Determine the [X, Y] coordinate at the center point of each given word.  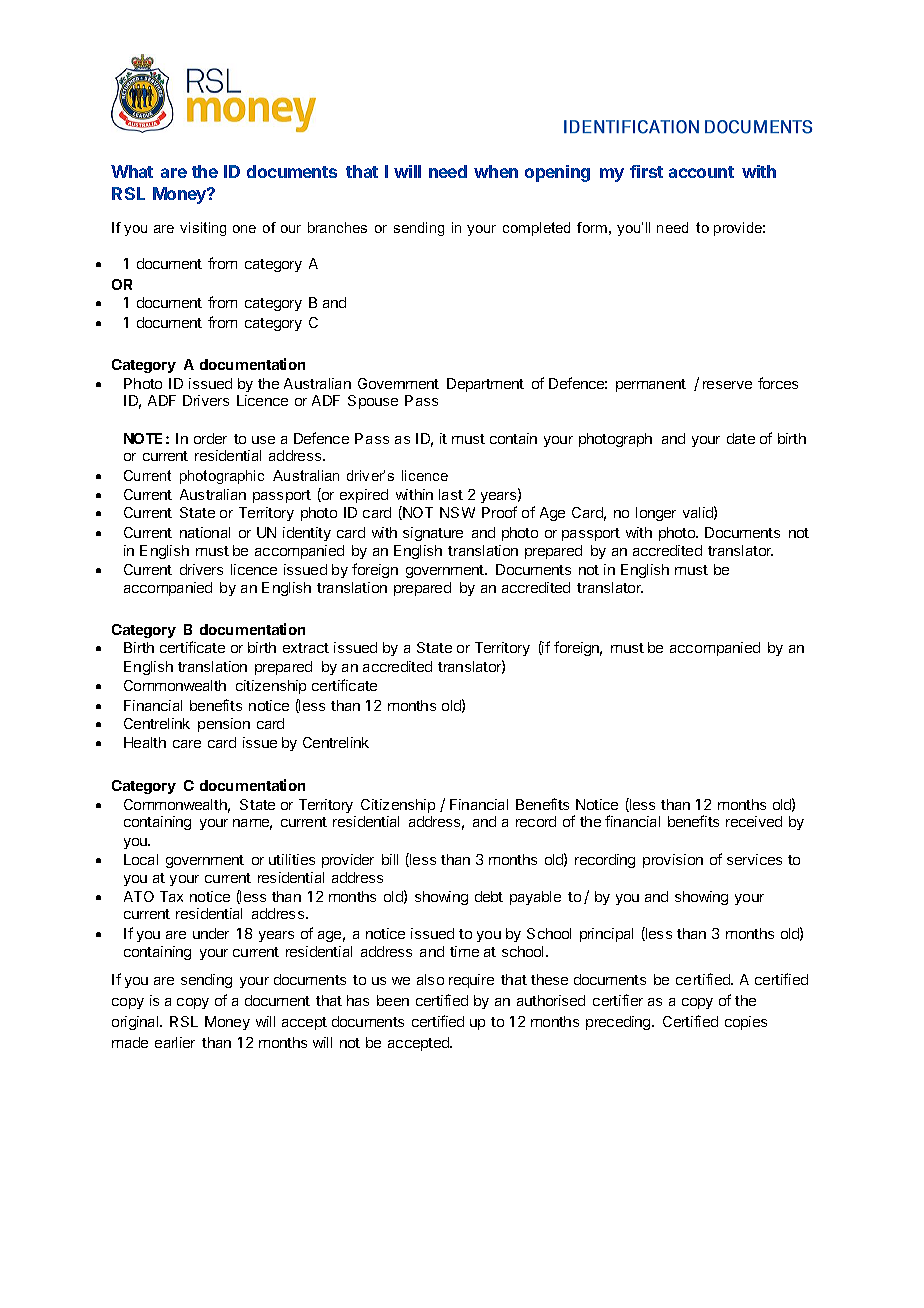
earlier [175, 1042]
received [754, 821]
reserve [727, 385]
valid [698, 512]
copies [746, 1023]
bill [390, 859]
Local [141, 859]
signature [433, 534]
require [471, 981]
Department [485, 385]
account [701, 172]
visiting [203, 229]
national [205, 532]
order [210, 438]
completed [536, 229]
